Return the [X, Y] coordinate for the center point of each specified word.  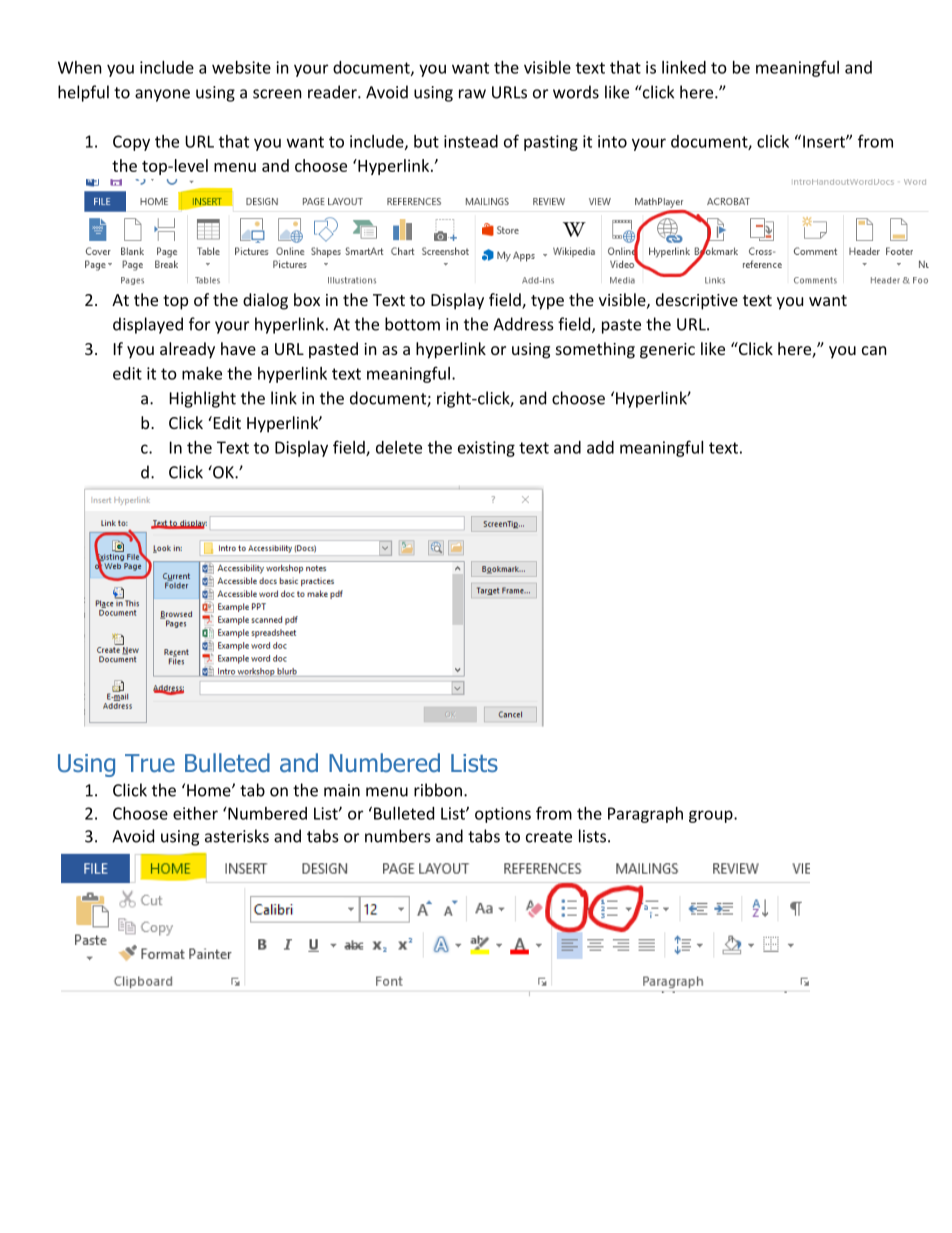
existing [486, 449]
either [195, 813]
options [503, 815]
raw [472, 94]
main [342, 790]
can [874, 350]
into [612, 141]
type [547, 302]
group [712, 816]
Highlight [203, 399]
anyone [162, 95]
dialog [265, 301]
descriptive [697, 301]
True [150, 763]
